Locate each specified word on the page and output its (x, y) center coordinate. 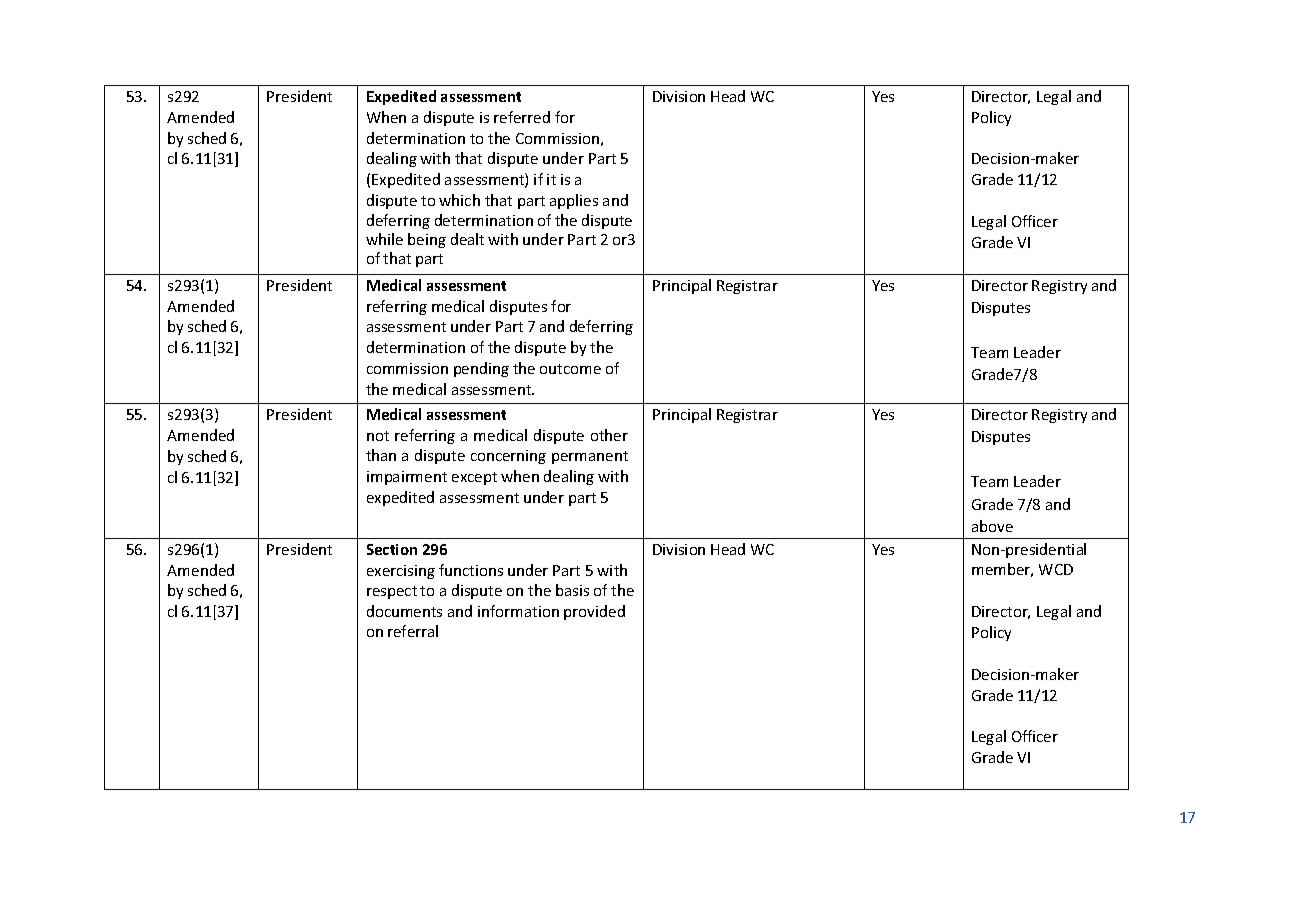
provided (594, 612)
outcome (570, 369)
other (609, 435)
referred (522, 117)
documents (404, 611)
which (459, 200)
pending (481, 369)
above (992, 526)
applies (574, 201)
